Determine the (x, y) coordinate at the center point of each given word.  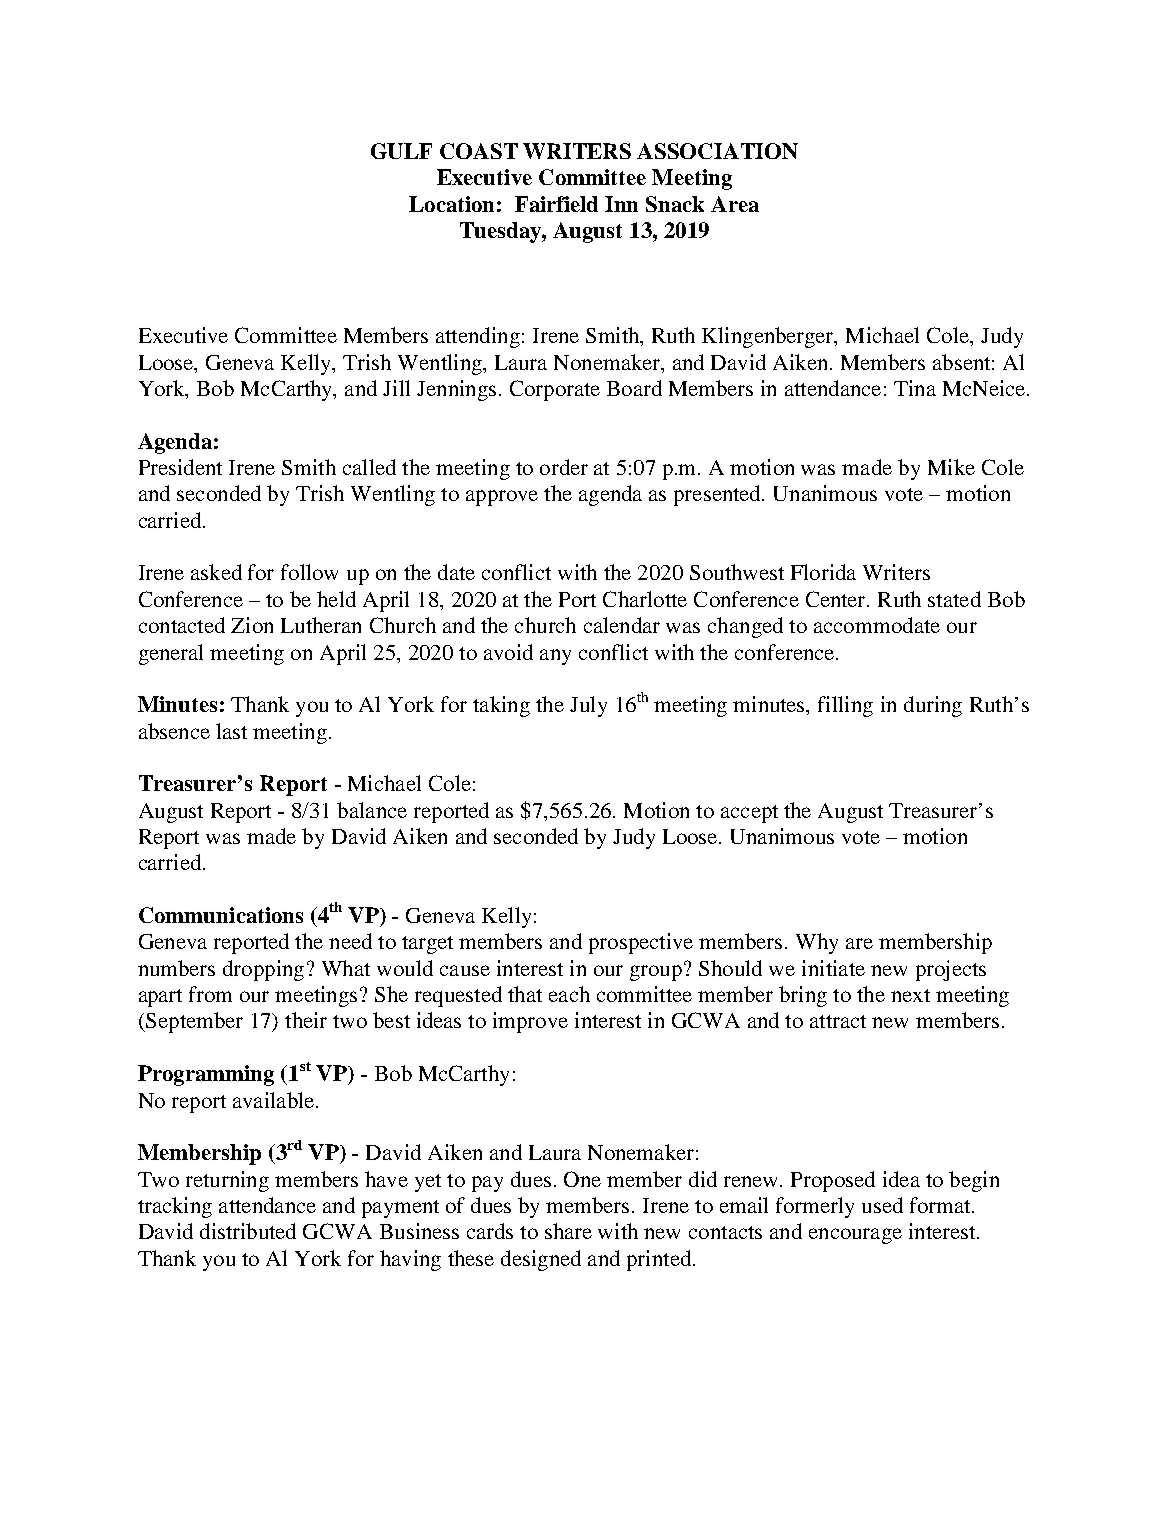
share (568, 1231)
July (588, 706)
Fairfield (556, 204)
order (564, 467)
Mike (951, 467)
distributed (248, 1231)
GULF (401, 151)
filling (845, 706)
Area (735, 204)
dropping (263, 970)
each (569, 994)
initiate (833, 968)
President (180, 467)
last (231, 731)
